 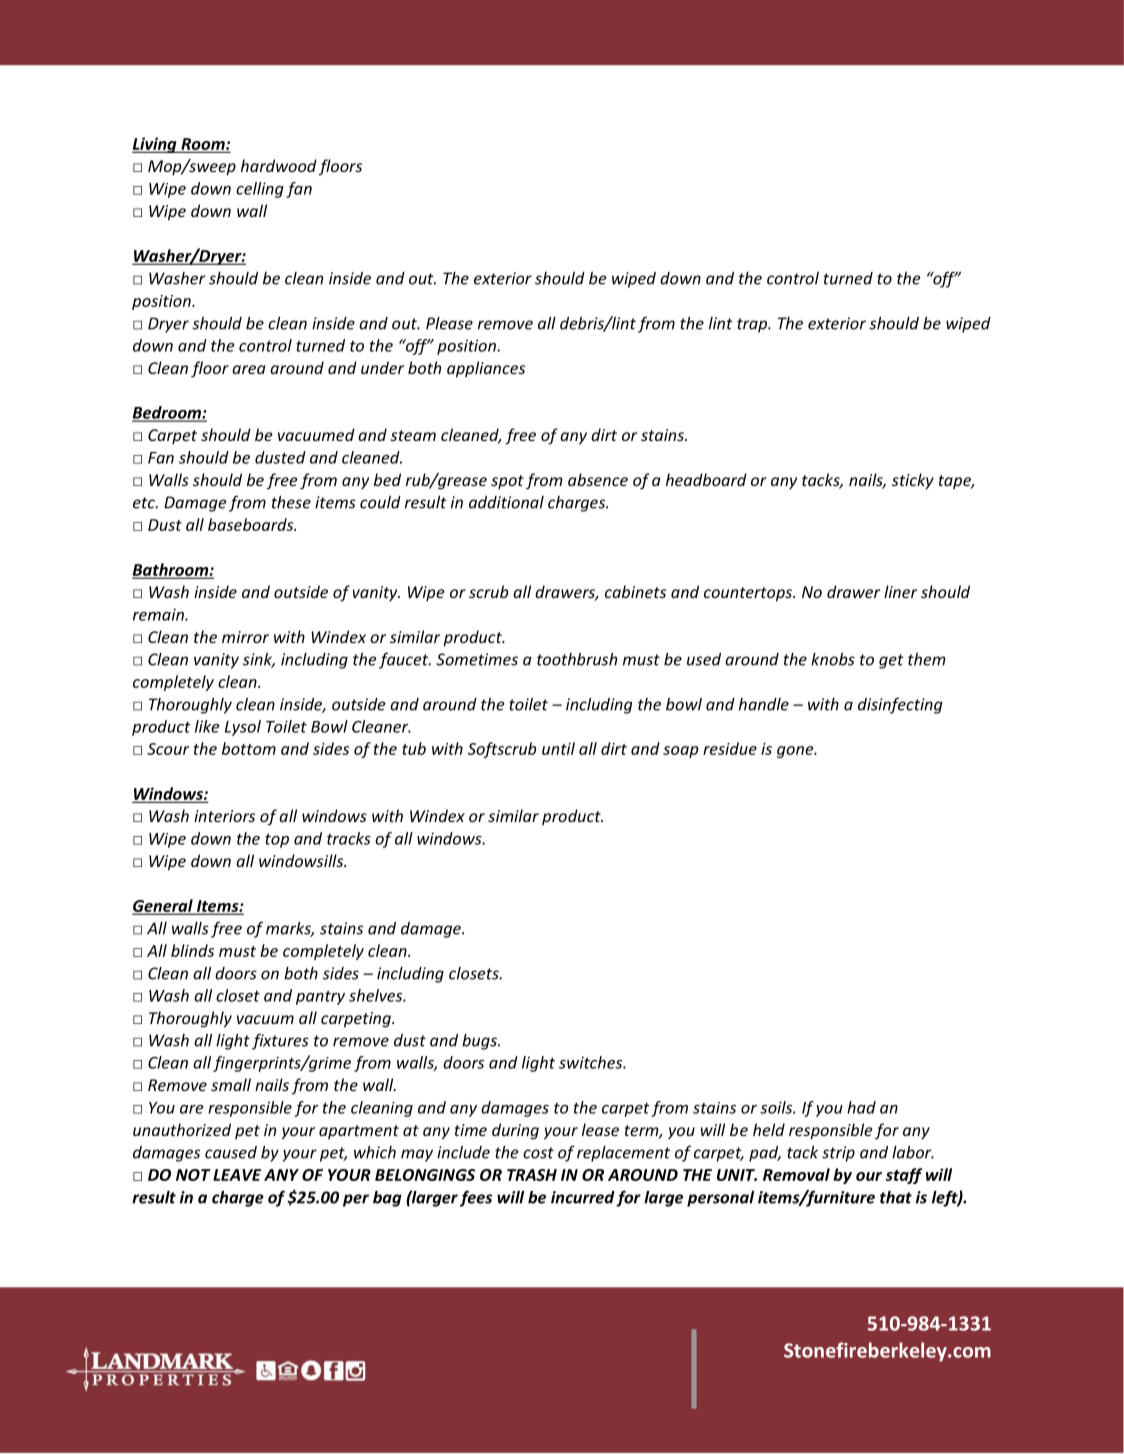 I want to click on LEAVE, so click(x=237, y=1175).
